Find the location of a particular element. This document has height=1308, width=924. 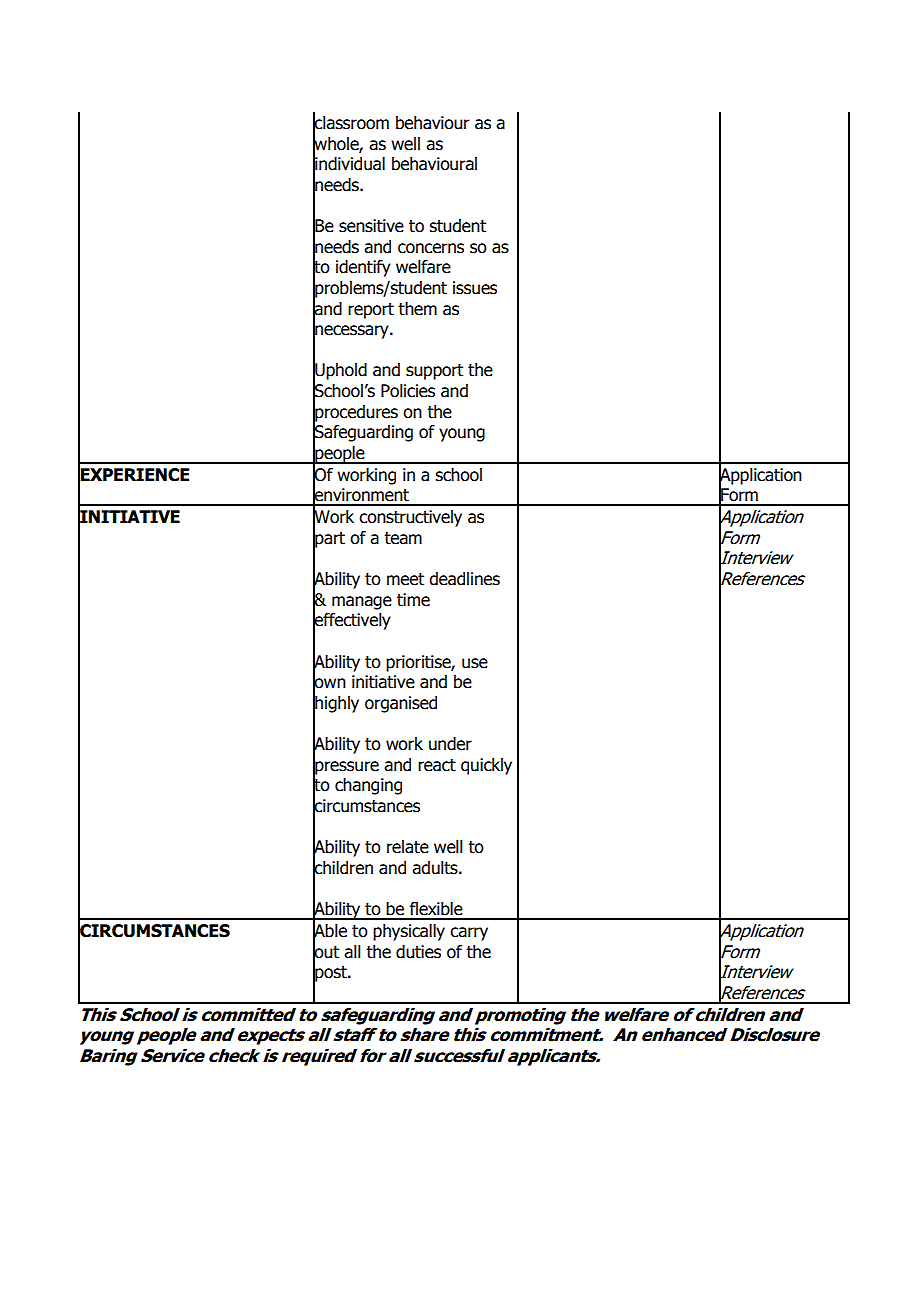

team is located at coordinates (403, 538).
